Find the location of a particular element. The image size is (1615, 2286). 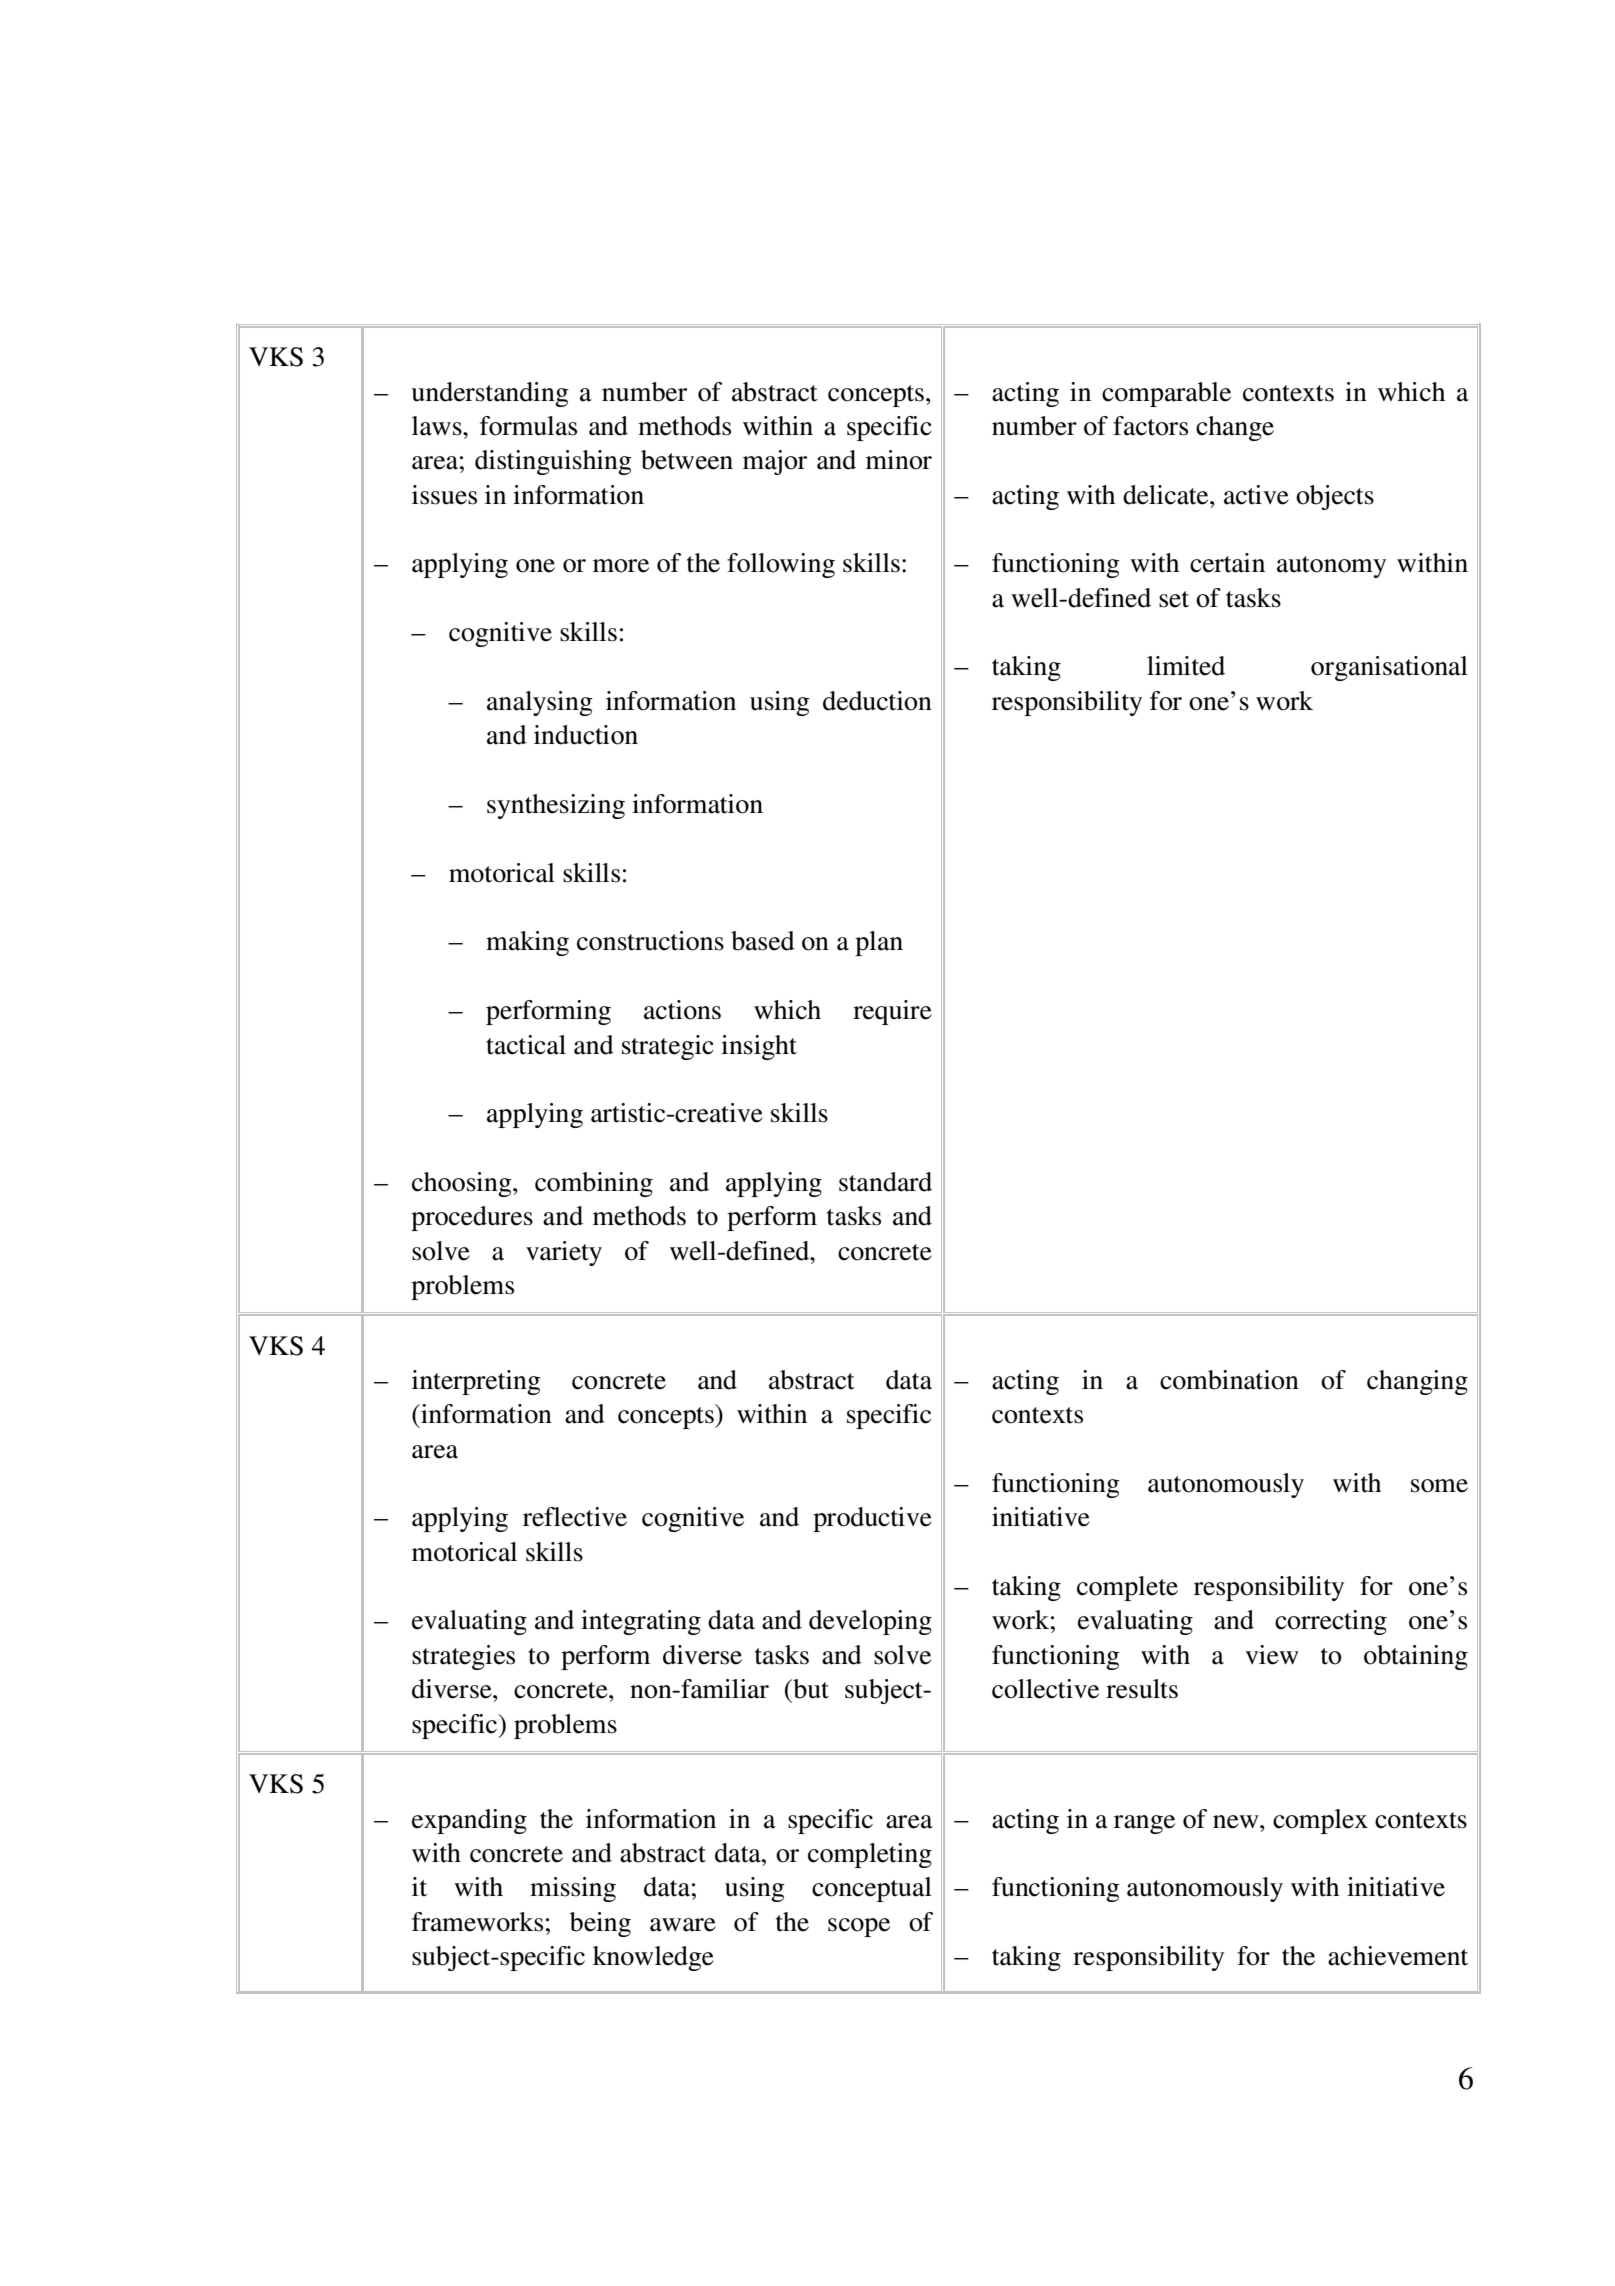

plan is located at coordinates (879, 943).
